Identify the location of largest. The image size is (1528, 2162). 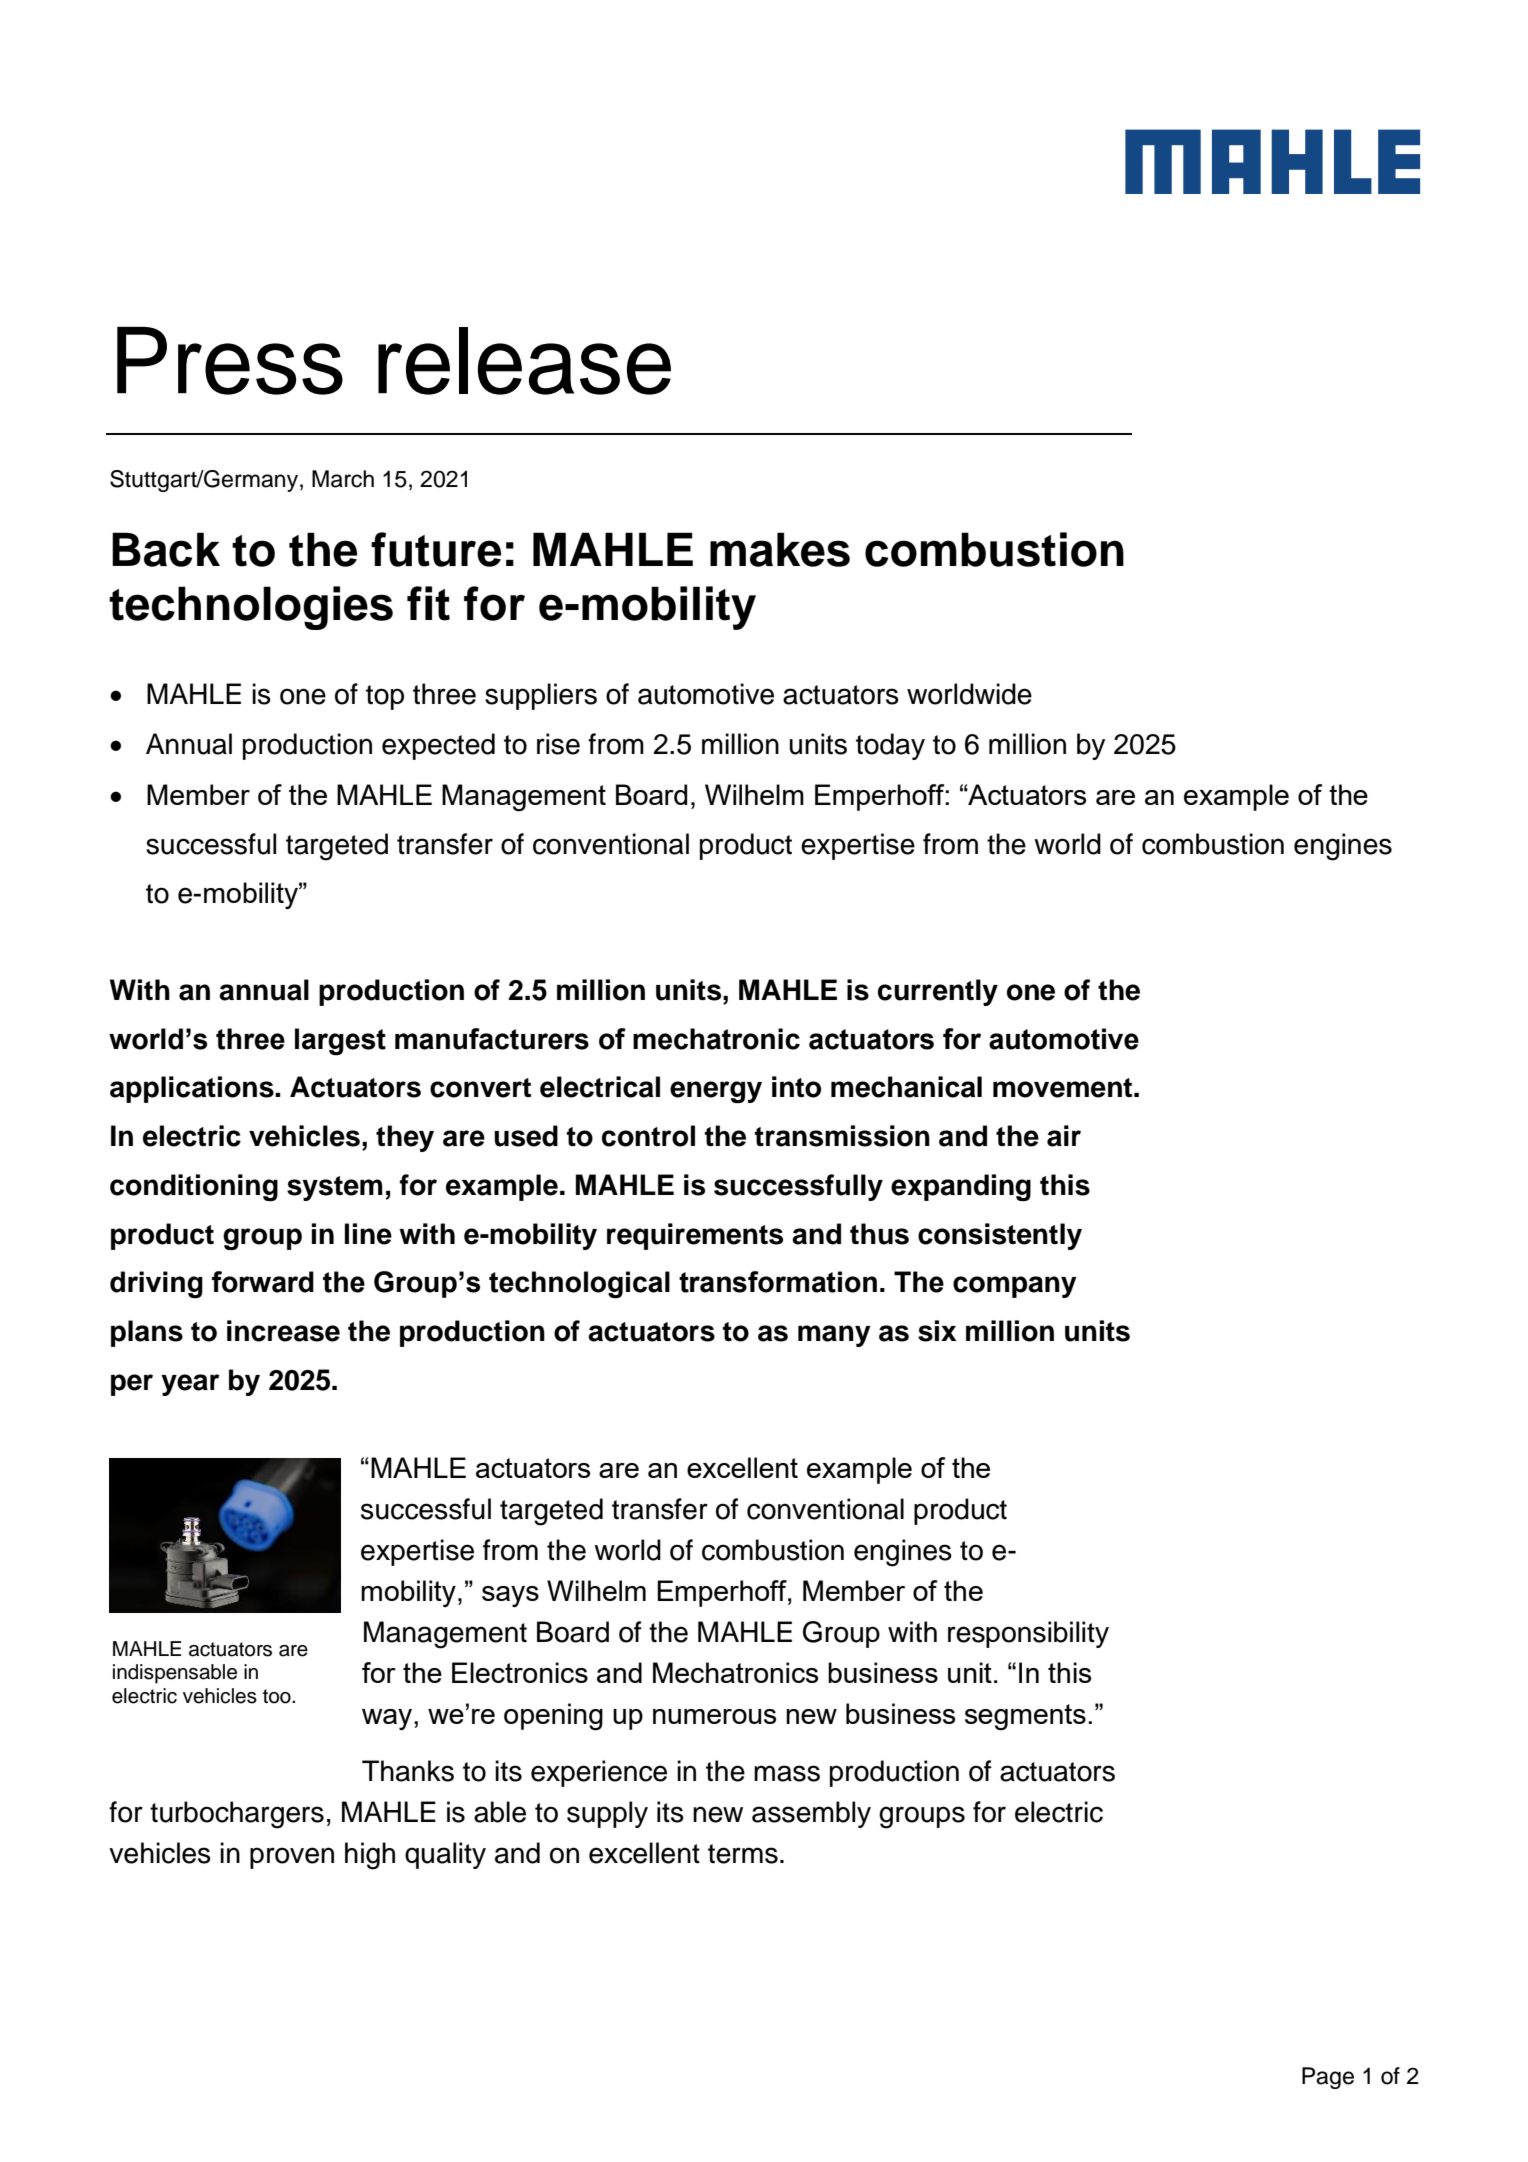
(340, 1042).
